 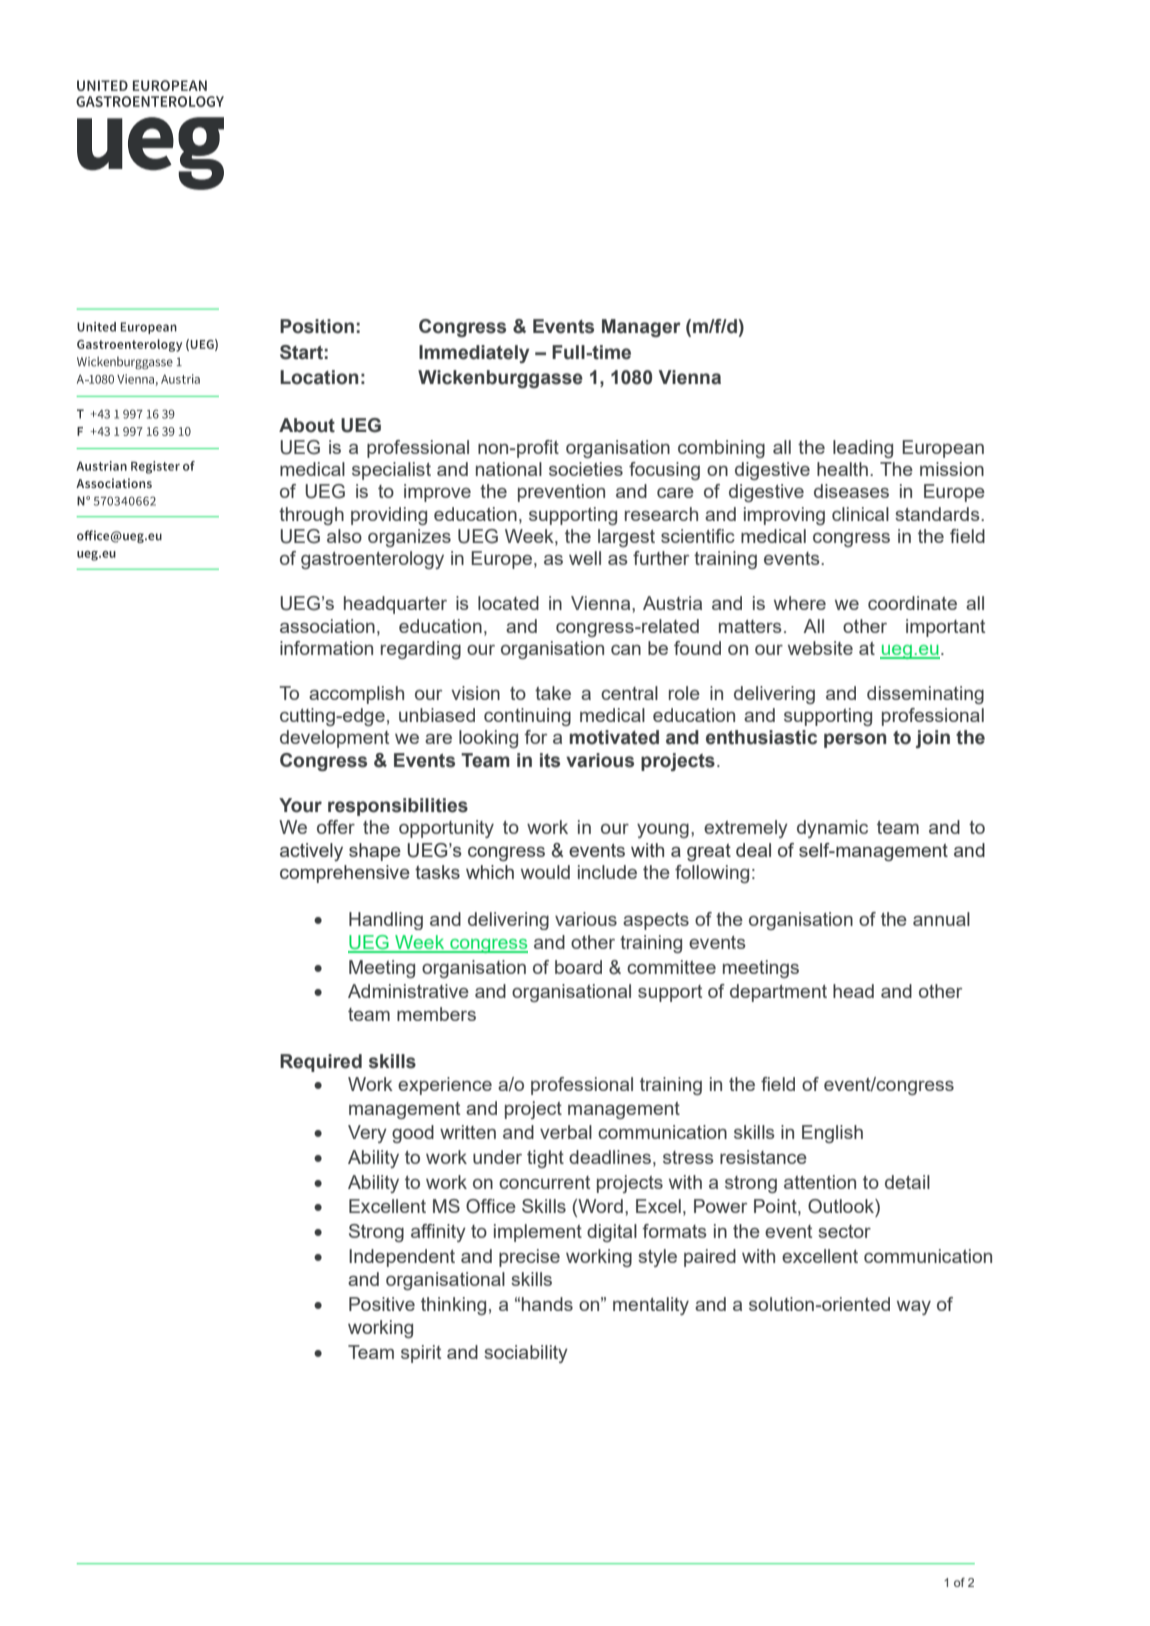 What do you see at coordinates (641, 328) in the screenshot?
I see `Manager` at bounding box center [641, 328].
